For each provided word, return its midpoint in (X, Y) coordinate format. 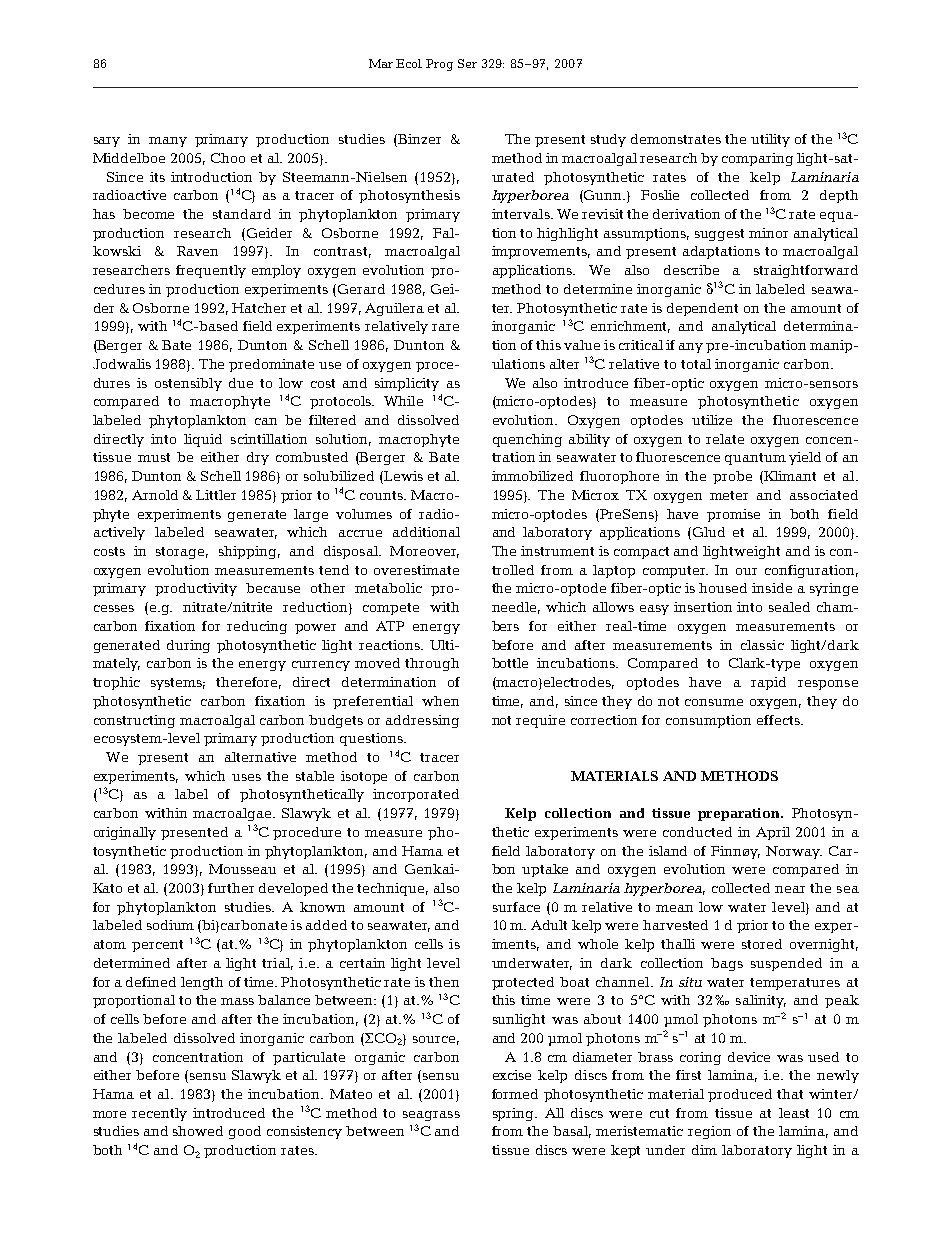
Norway (794, 852)
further (231, 888)
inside (772, 588)
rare (445, 327)
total (696, 364)
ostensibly (188, 384)
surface (516, 907)
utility (770, 140)
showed (198, 1131)
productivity (196, 589)
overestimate (416, 570)
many (168, 142)
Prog (439, 65)
